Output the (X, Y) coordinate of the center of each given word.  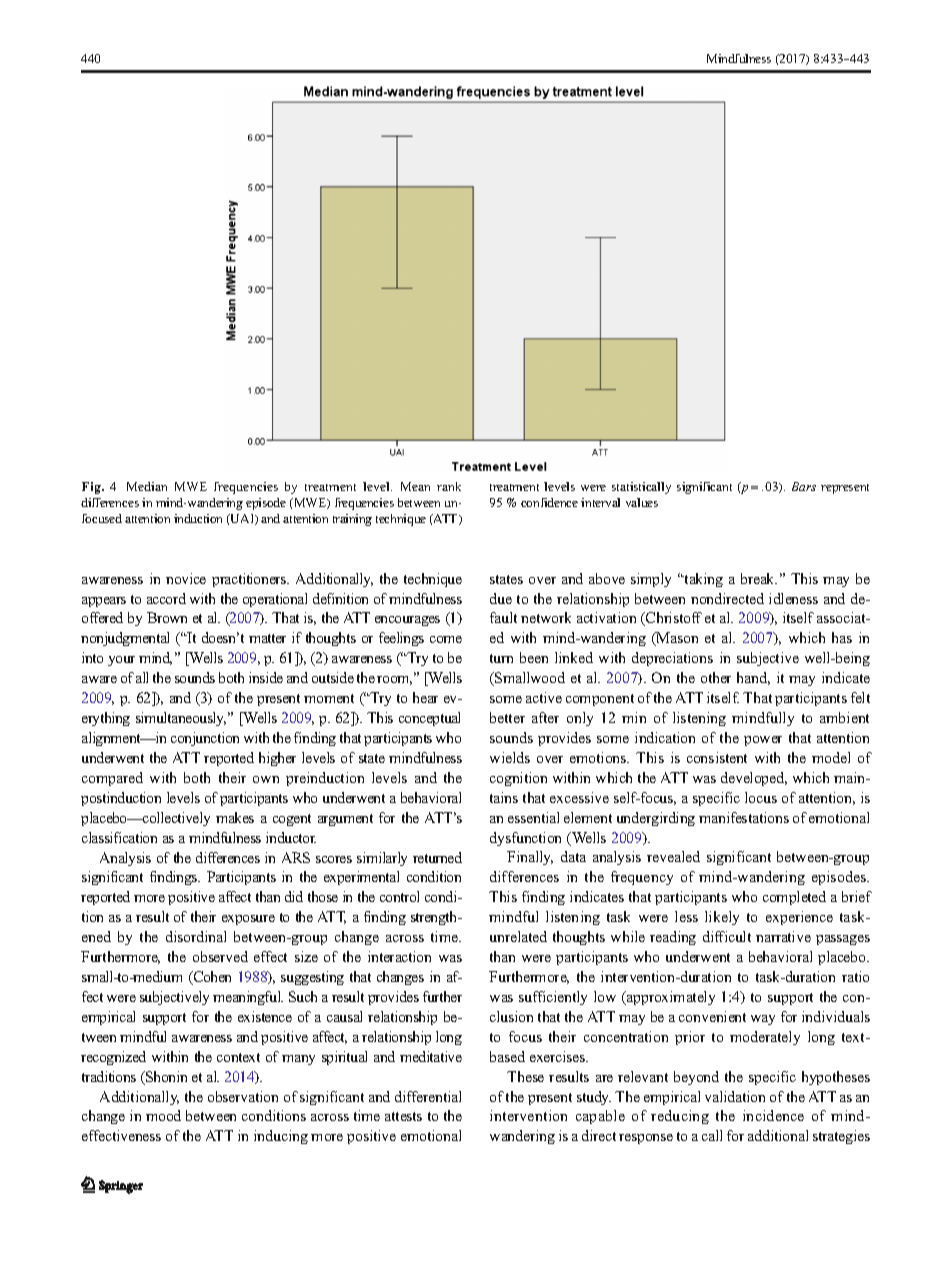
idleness (793, 598)
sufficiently (553, 998)
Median (147, 486)
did (294, 896)
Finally (530, 858)
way (763, 1020)
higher (277, 759)
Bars (804, 486)
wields (510, 757)
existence (265, 1016)
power (763, 741)
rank (449, 486)
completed (794, 898)
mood (163, 1115)
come (446, 639)
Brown (167, 617)
